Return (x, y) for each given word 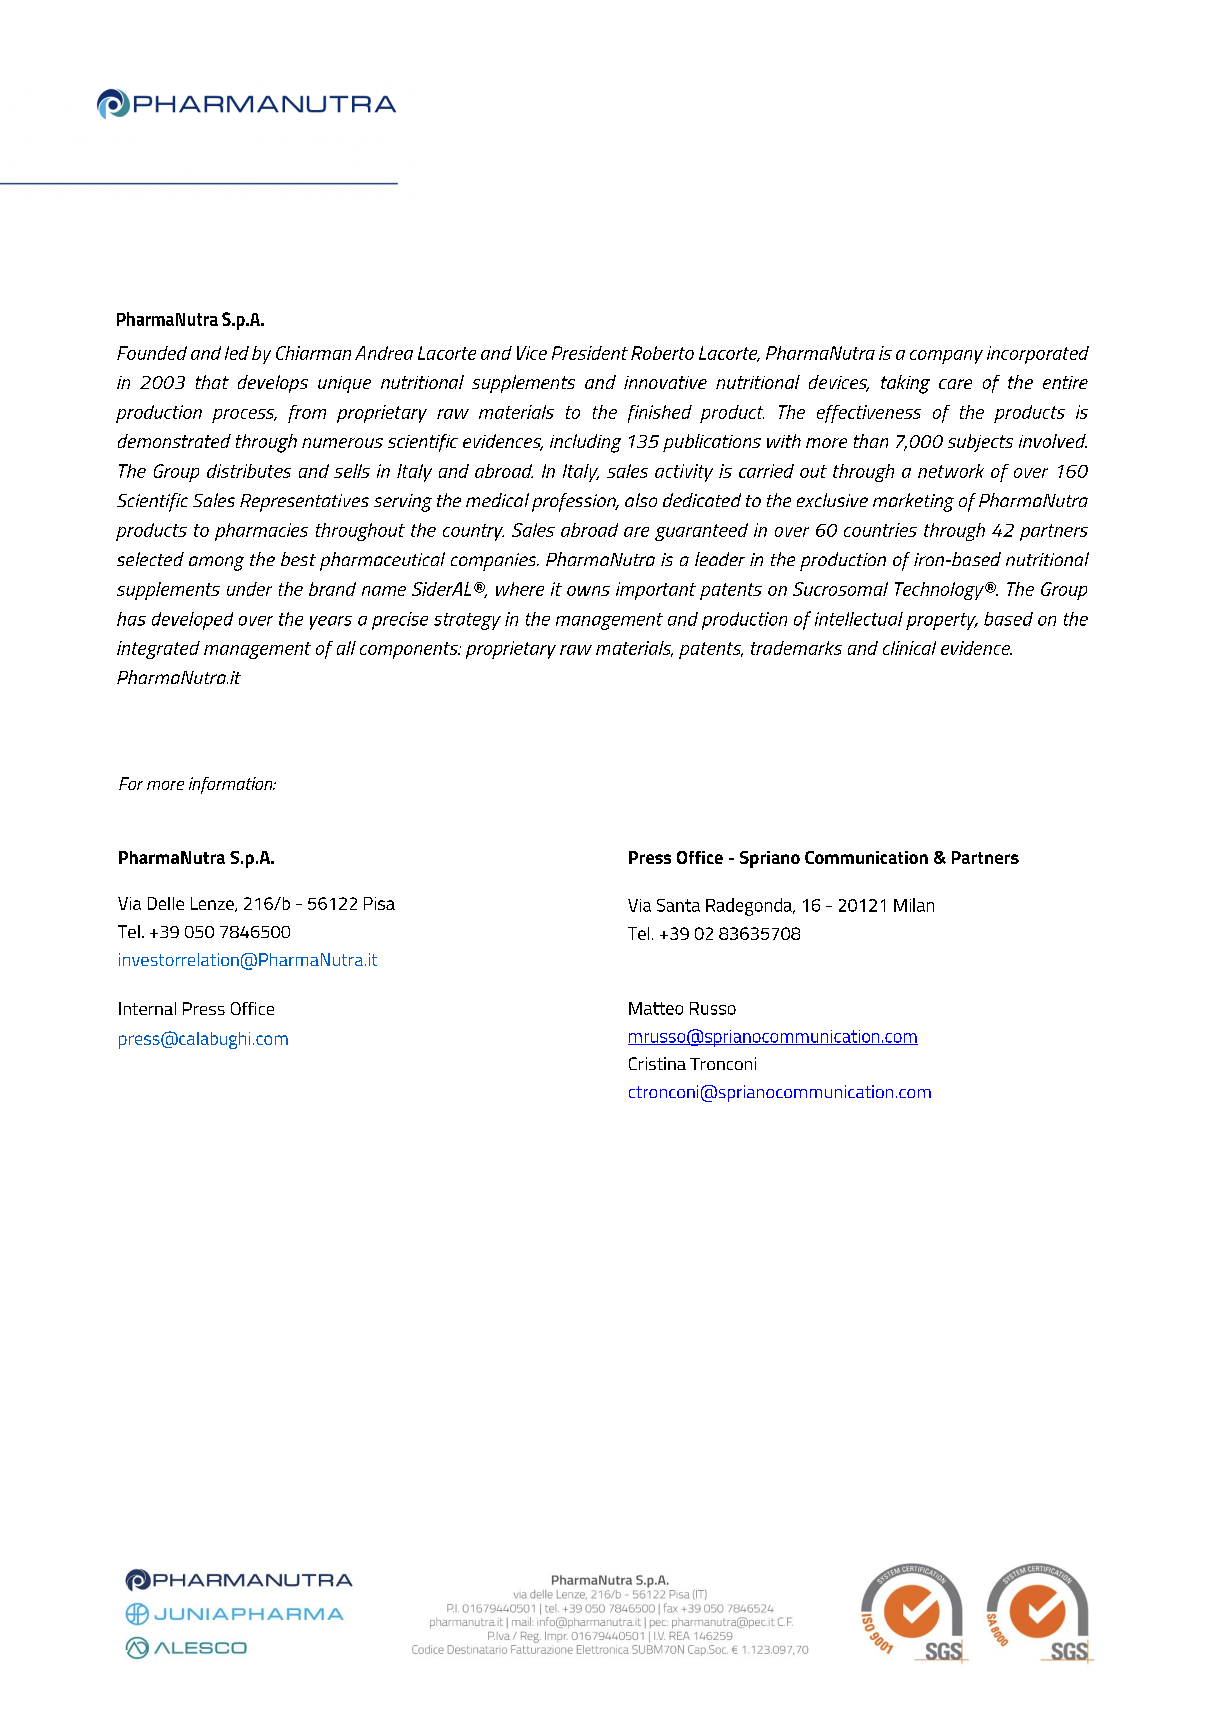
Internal (147, 1008)
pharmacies (261, 532)
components (410, 650)
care (955, 384)
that (212, 382)
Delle (166, 903)
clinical (909, 648)
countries (880, 530)
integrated (158, 650)
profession (575, 502)
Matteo (656, 1008)
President (590, 353)
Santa (678, 905)
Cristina (657, 1063)
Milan (914, 905)
